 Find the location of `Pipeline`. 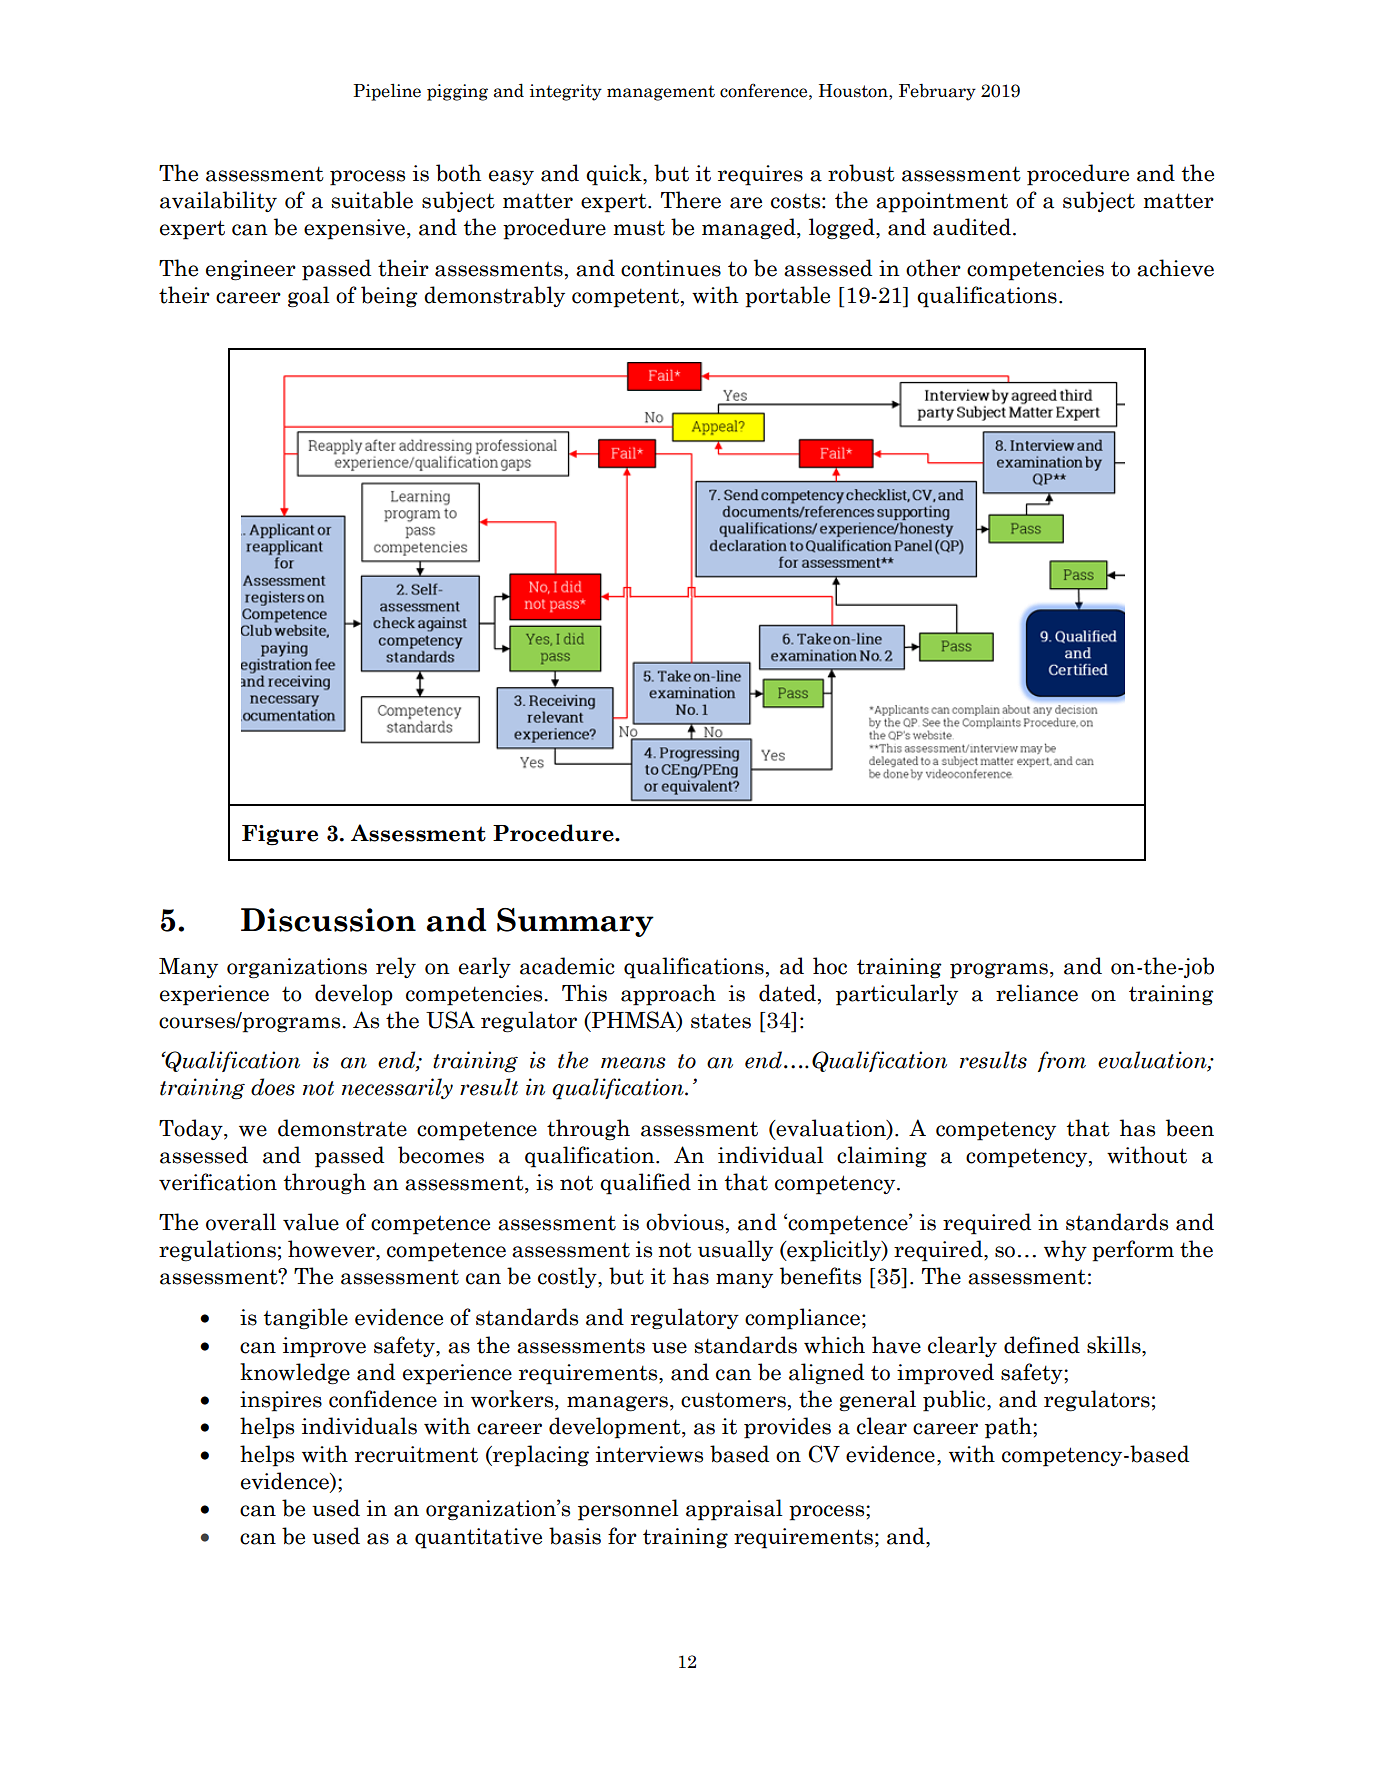

Pipeline is located at coordinates (387, 92).
